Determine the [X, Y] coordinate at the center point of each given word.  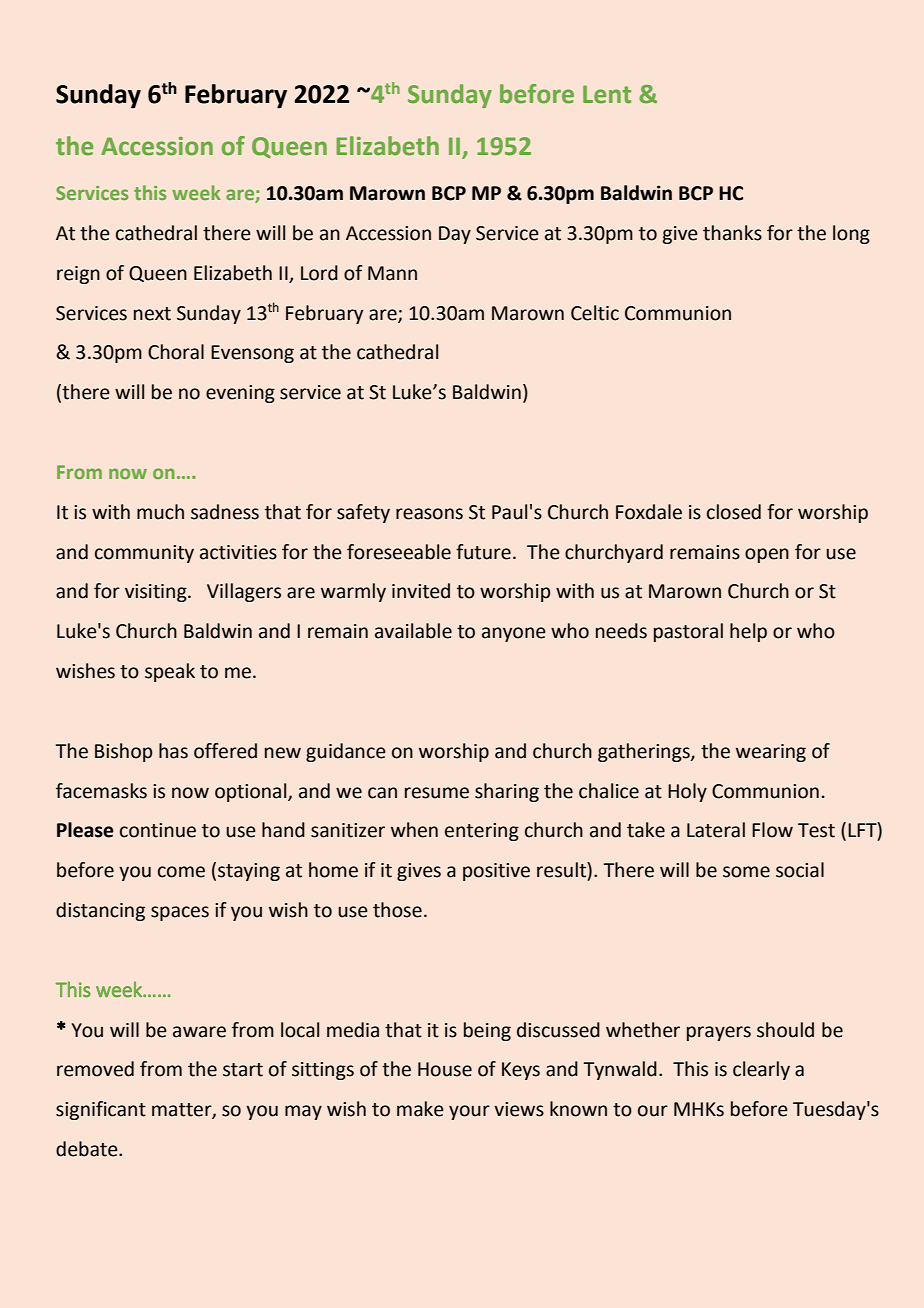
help [748, 632]
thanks [732, 233]
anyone [514, 634]
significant [101, 1110]
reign [78, 275]
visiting [157, 593]
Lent [607, 94]
